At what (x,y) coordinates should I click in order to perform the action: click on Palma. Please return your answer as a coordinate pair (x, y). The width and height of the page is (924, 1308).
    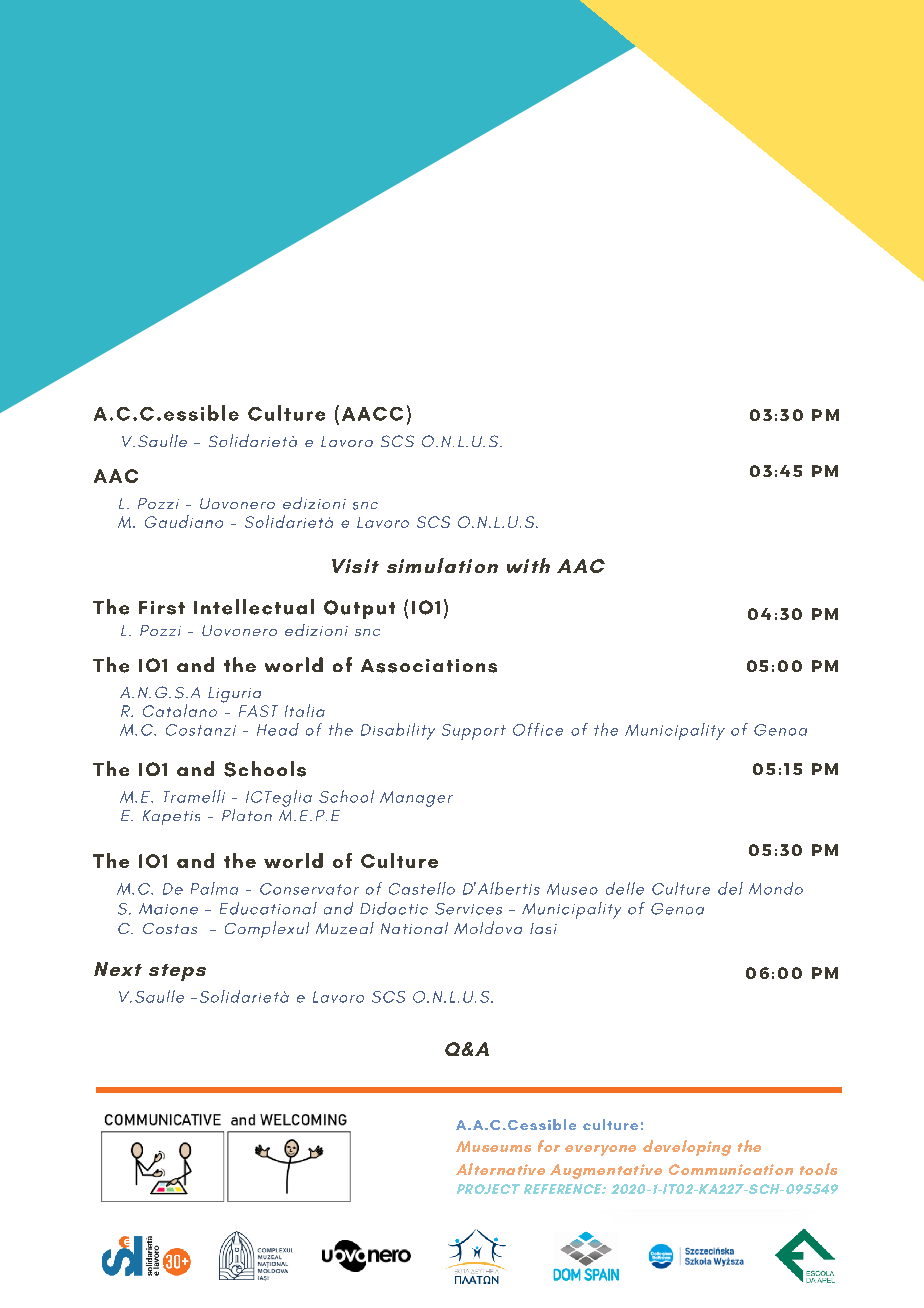
    Looking at the image, I should click on (214, 888).
